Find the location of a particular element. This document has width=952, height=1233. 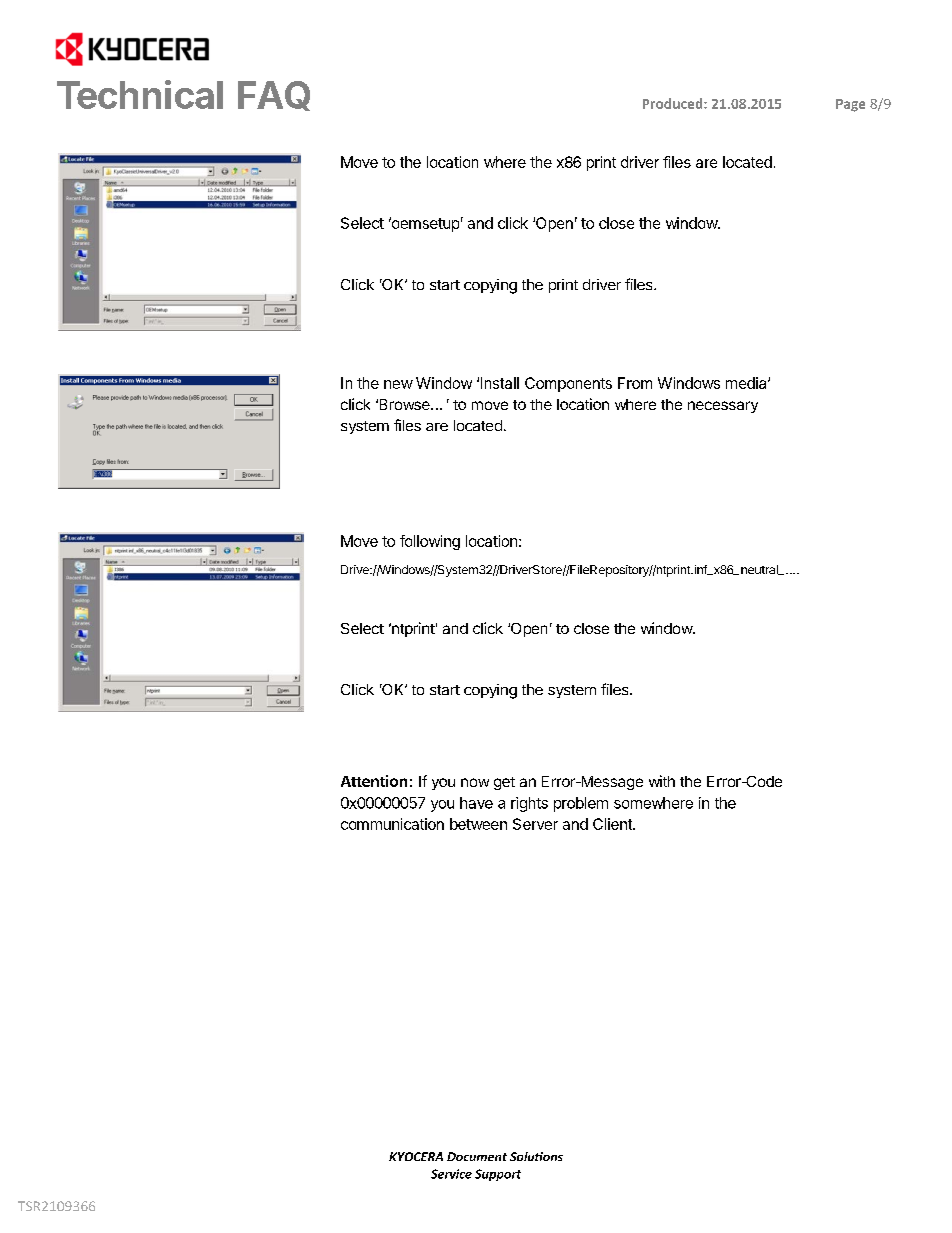

Produced is located at coordinates (674, 103).
